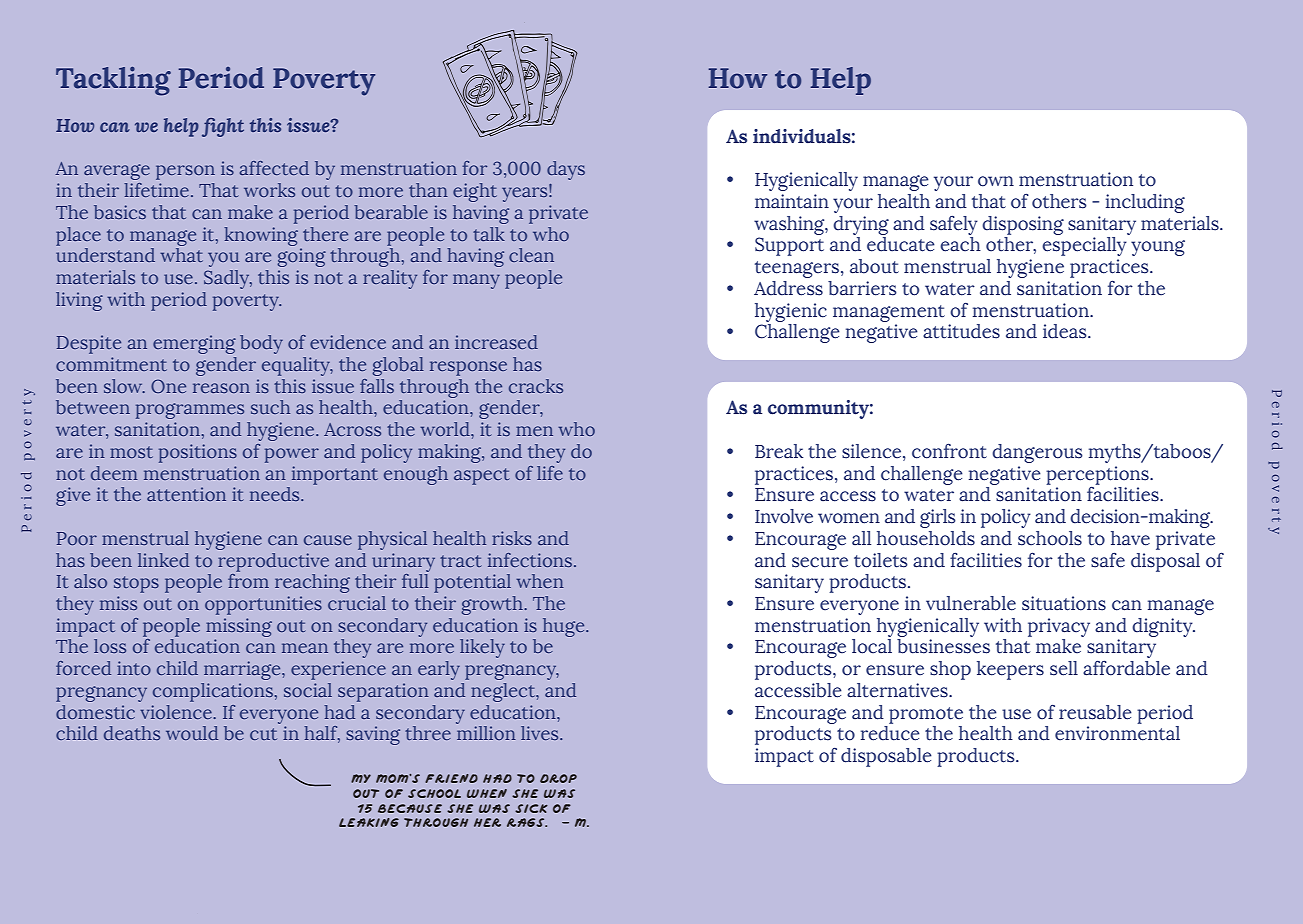  What do you see at coordinates (531, 255) in the screenshot?
I see `clean` at bounding box center [531, 255].
